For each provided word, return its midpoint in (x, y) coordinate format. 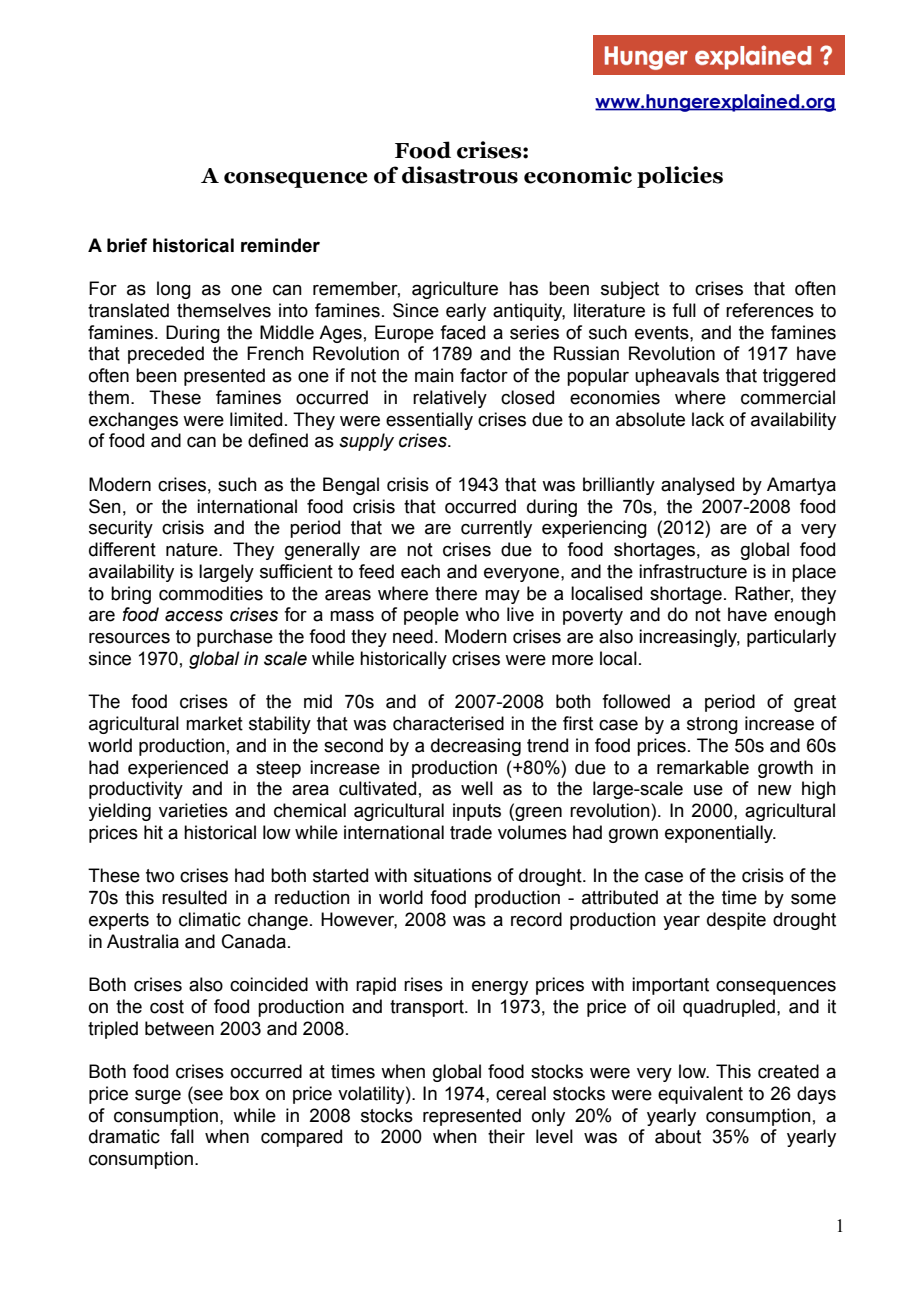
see (207, 1095)
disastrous (460, 175)
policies (680, 177)
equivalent (700, 1095)
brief (127, 245)
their (506, 1136)
